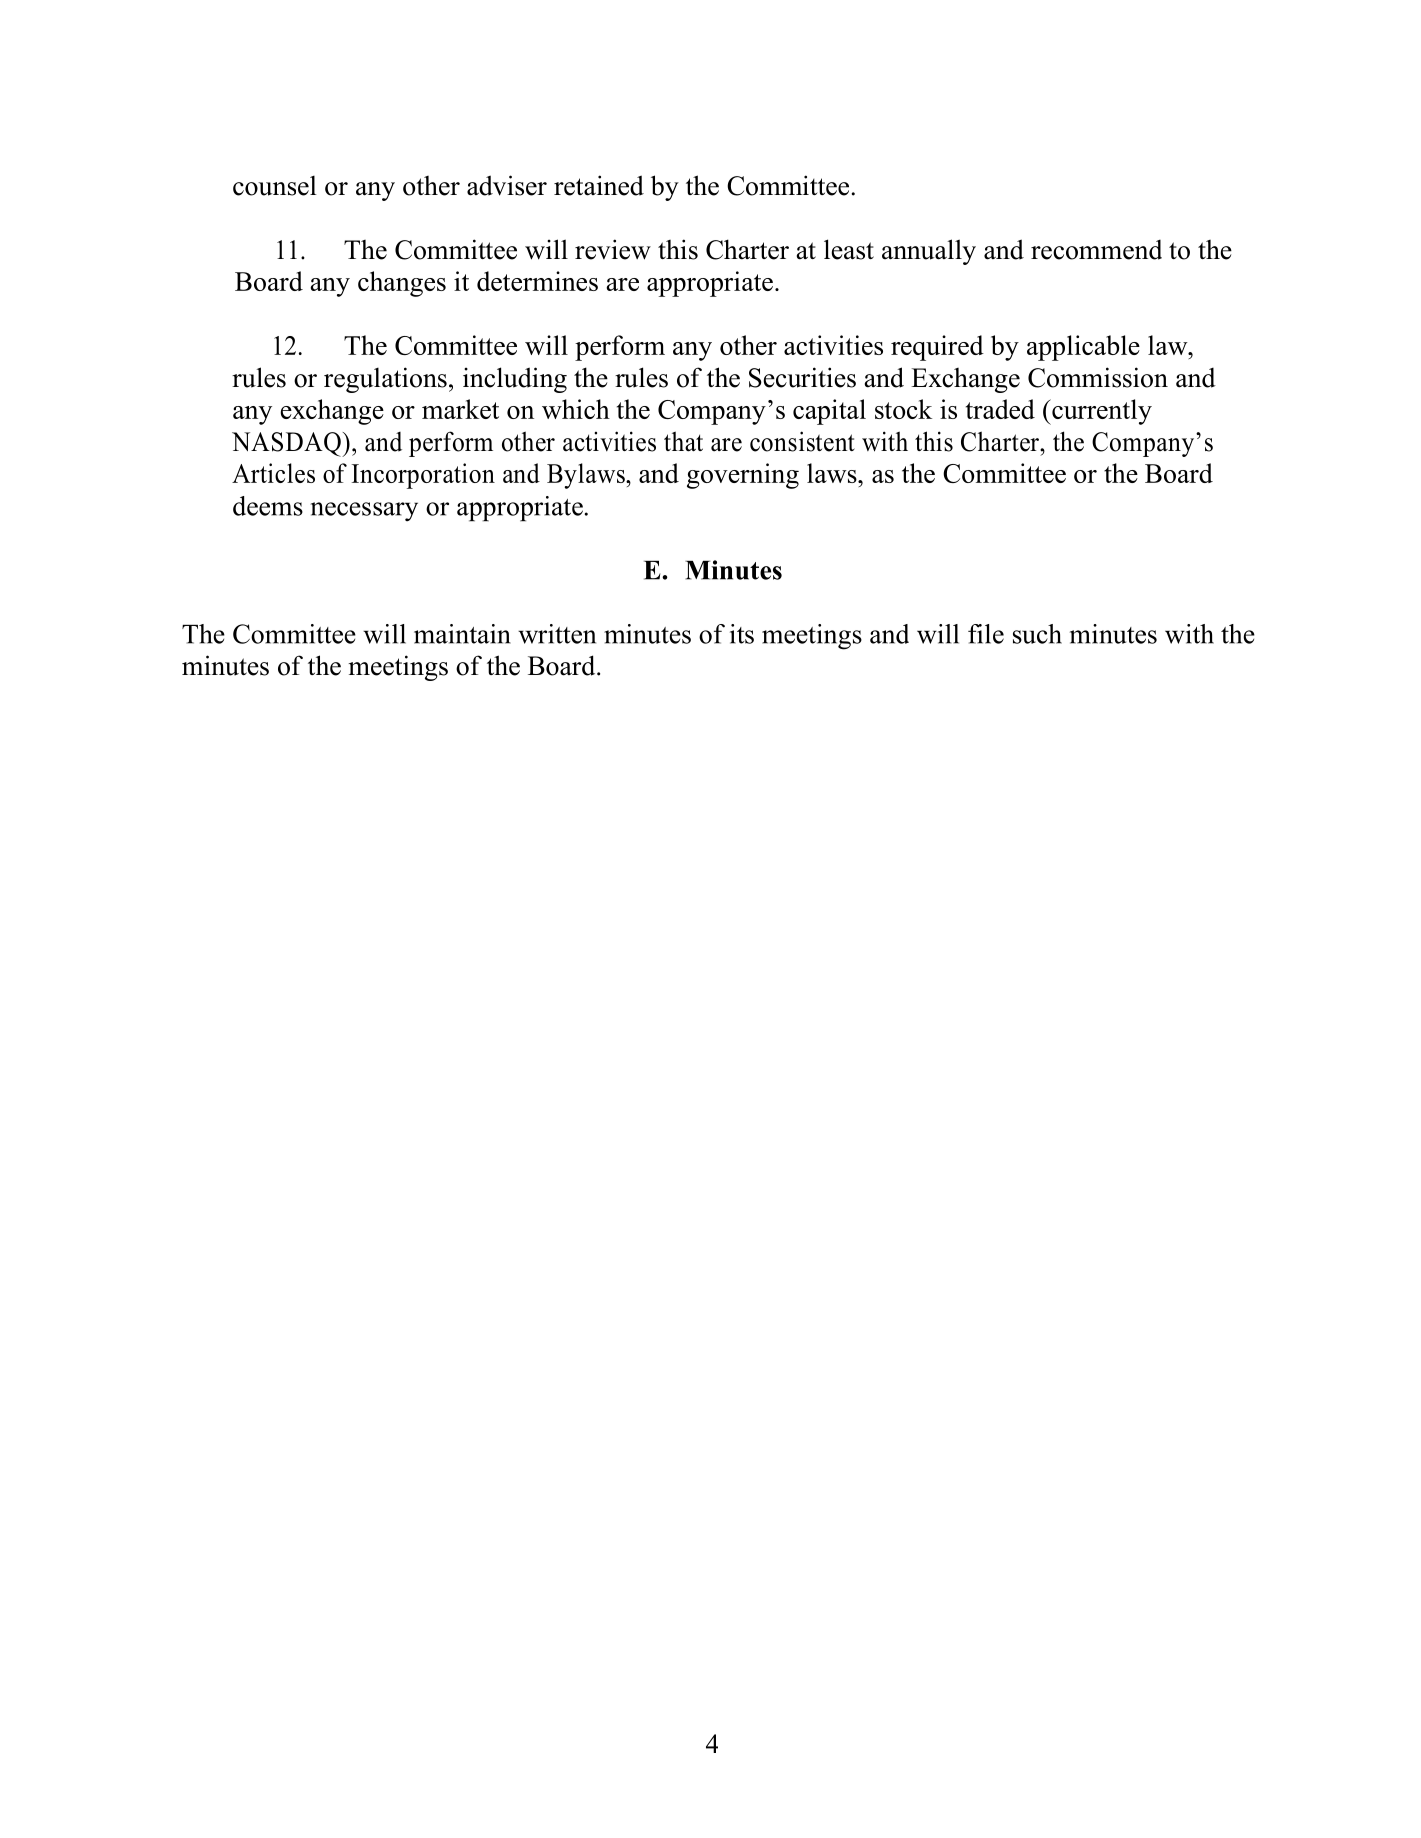 The image size is (1421, 1838). I want to click on regulations, so click(385, 380).
